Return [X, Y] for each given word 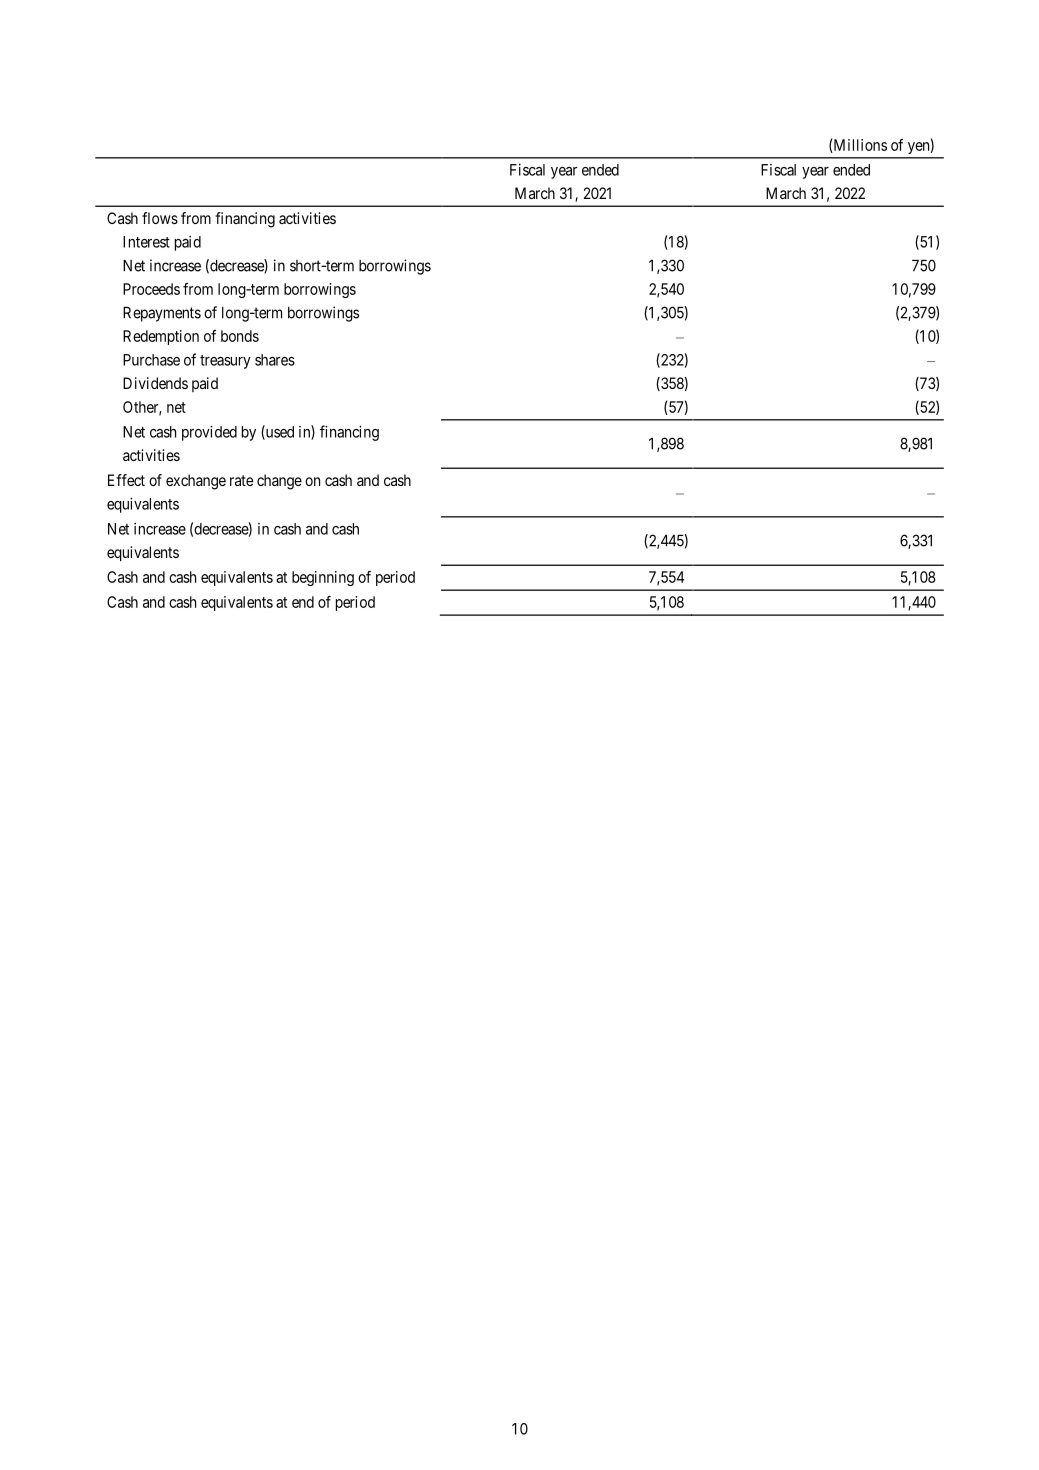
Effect [126, 480]
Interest [146, 242]
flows [160, 218]
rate [241, 480]
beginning [323, 578]
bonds [240, 336]
